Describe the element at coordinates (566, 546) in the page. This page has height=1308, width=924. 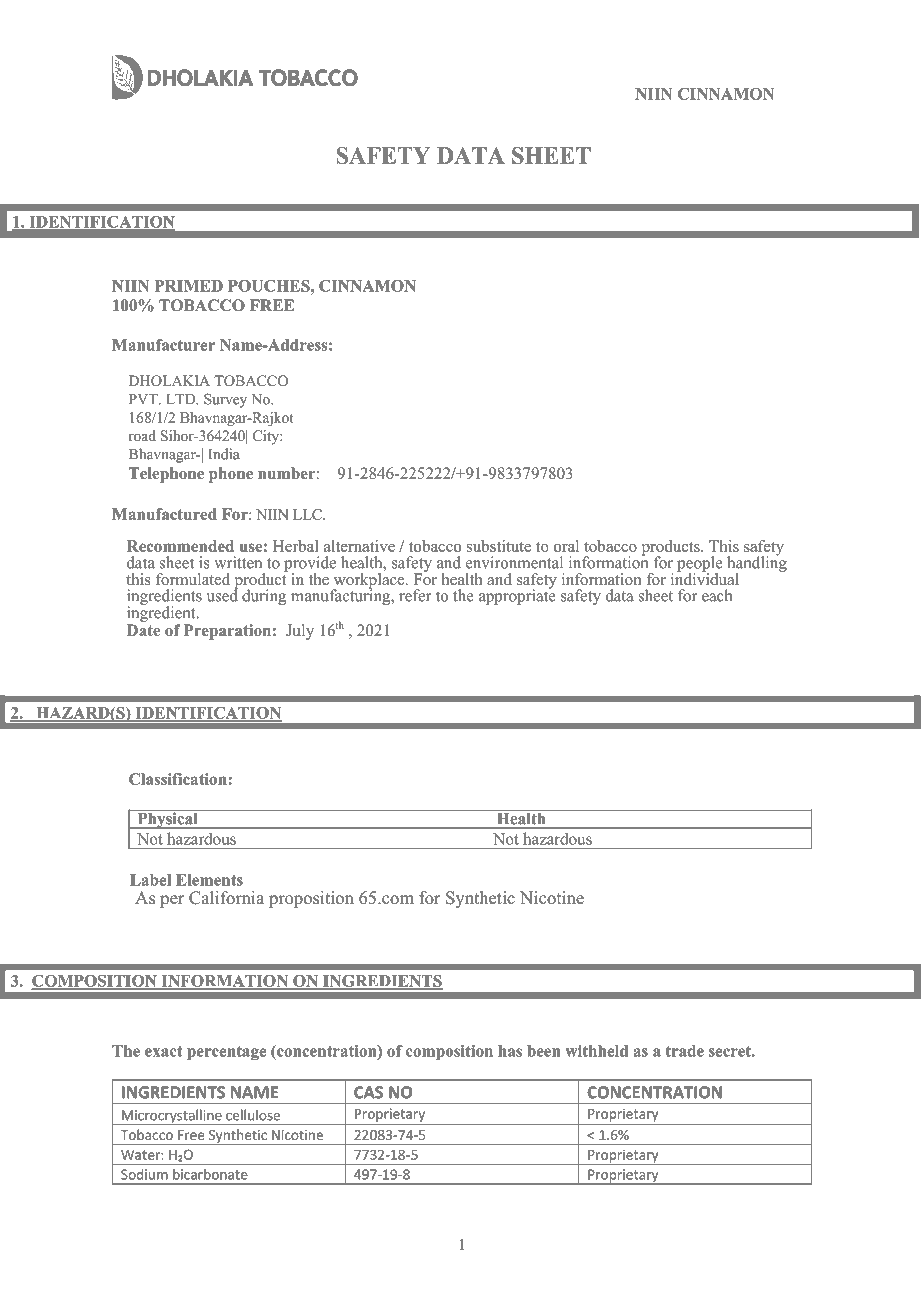
I see `oral` at that location.
